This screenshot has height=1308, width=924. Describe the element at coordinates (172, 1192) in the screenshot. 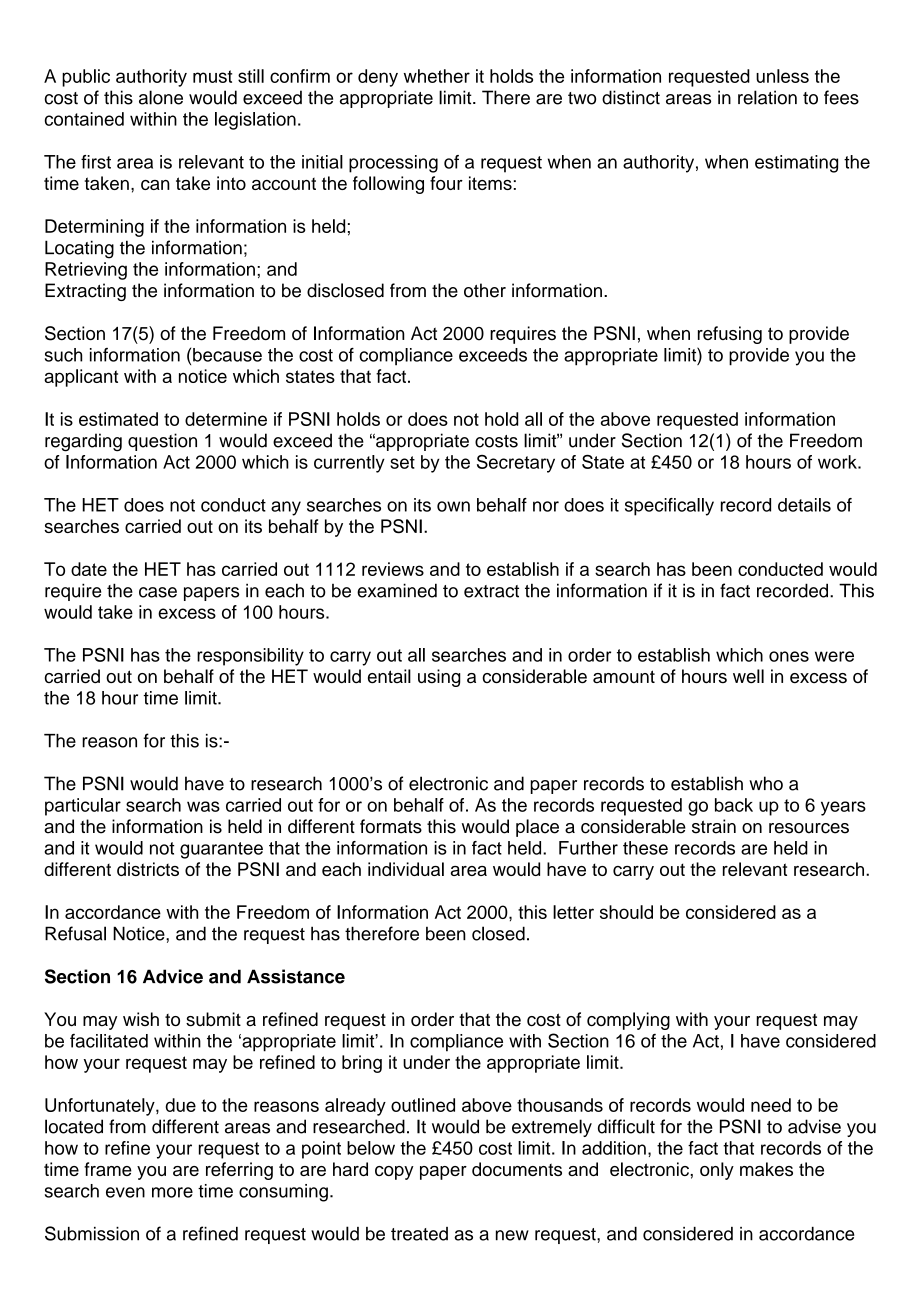

I see `more` at that location.
